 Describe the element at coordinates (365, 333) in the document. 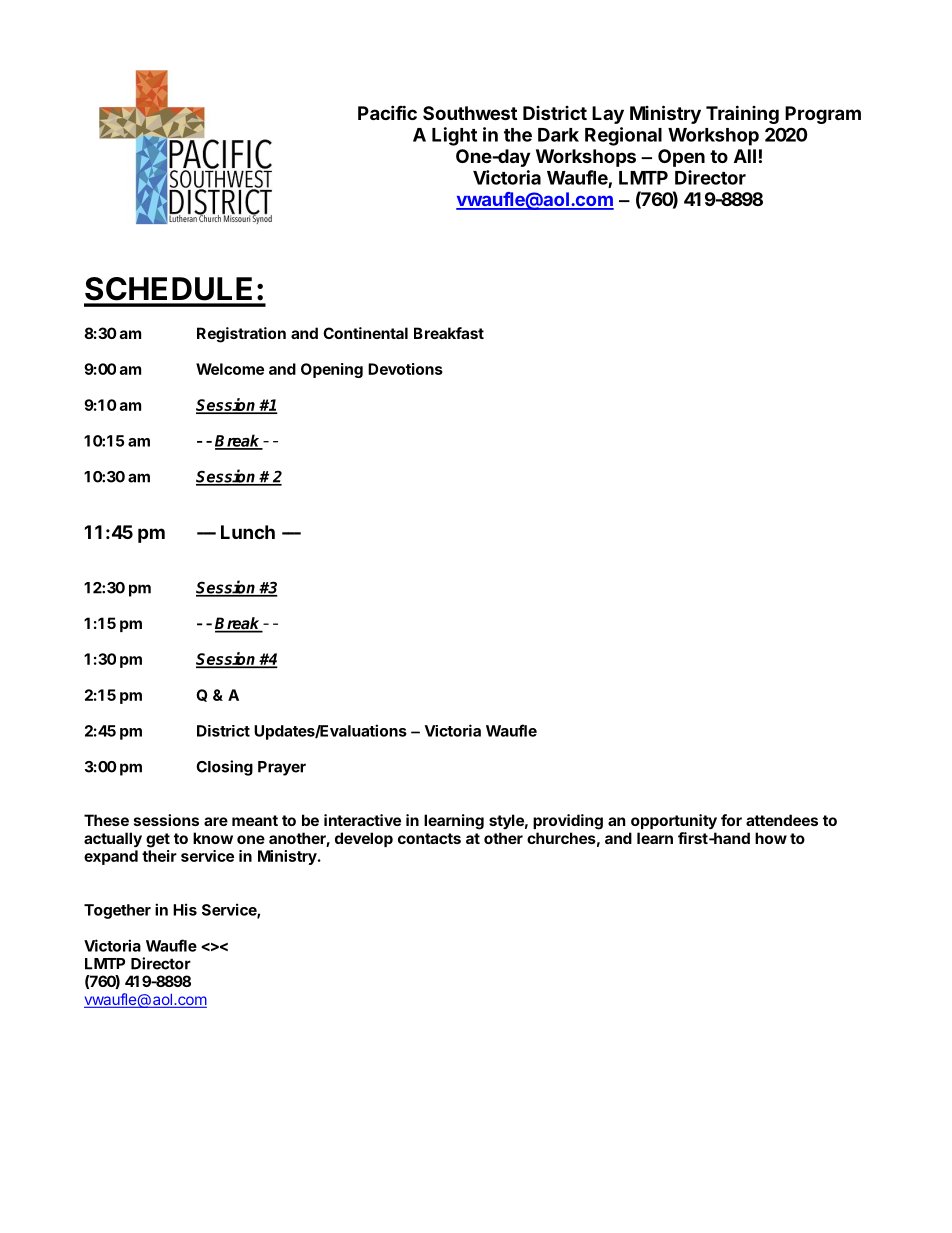

I see `Continental` at that location.
